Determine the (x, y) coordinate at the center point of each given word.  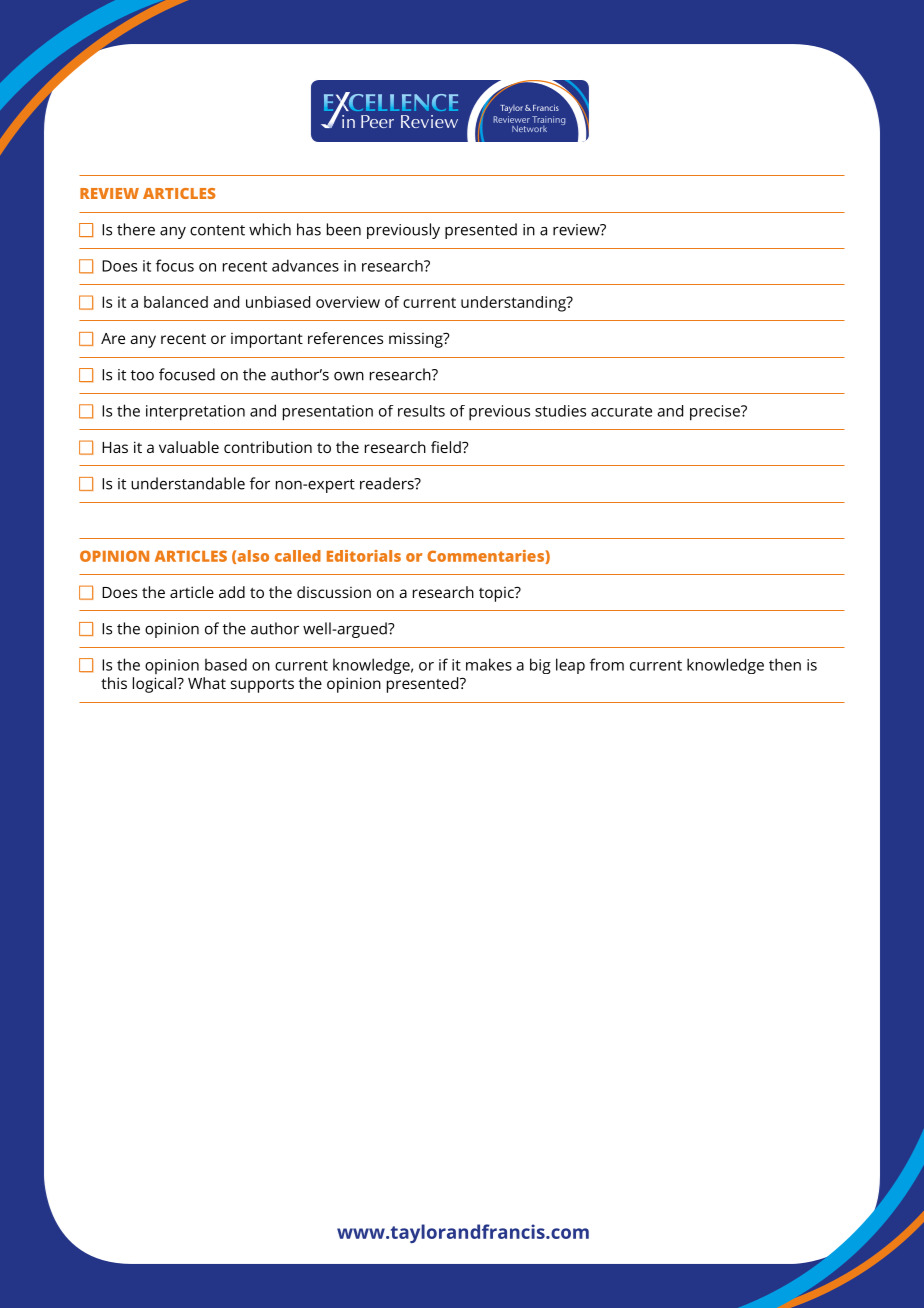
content (217, 230)
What (207, 683)
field (447, 447)
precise (716, 413)
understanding (514, 304)
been (344, 229)
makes (489, 664)
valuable (189, 447)
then (785, 664)
